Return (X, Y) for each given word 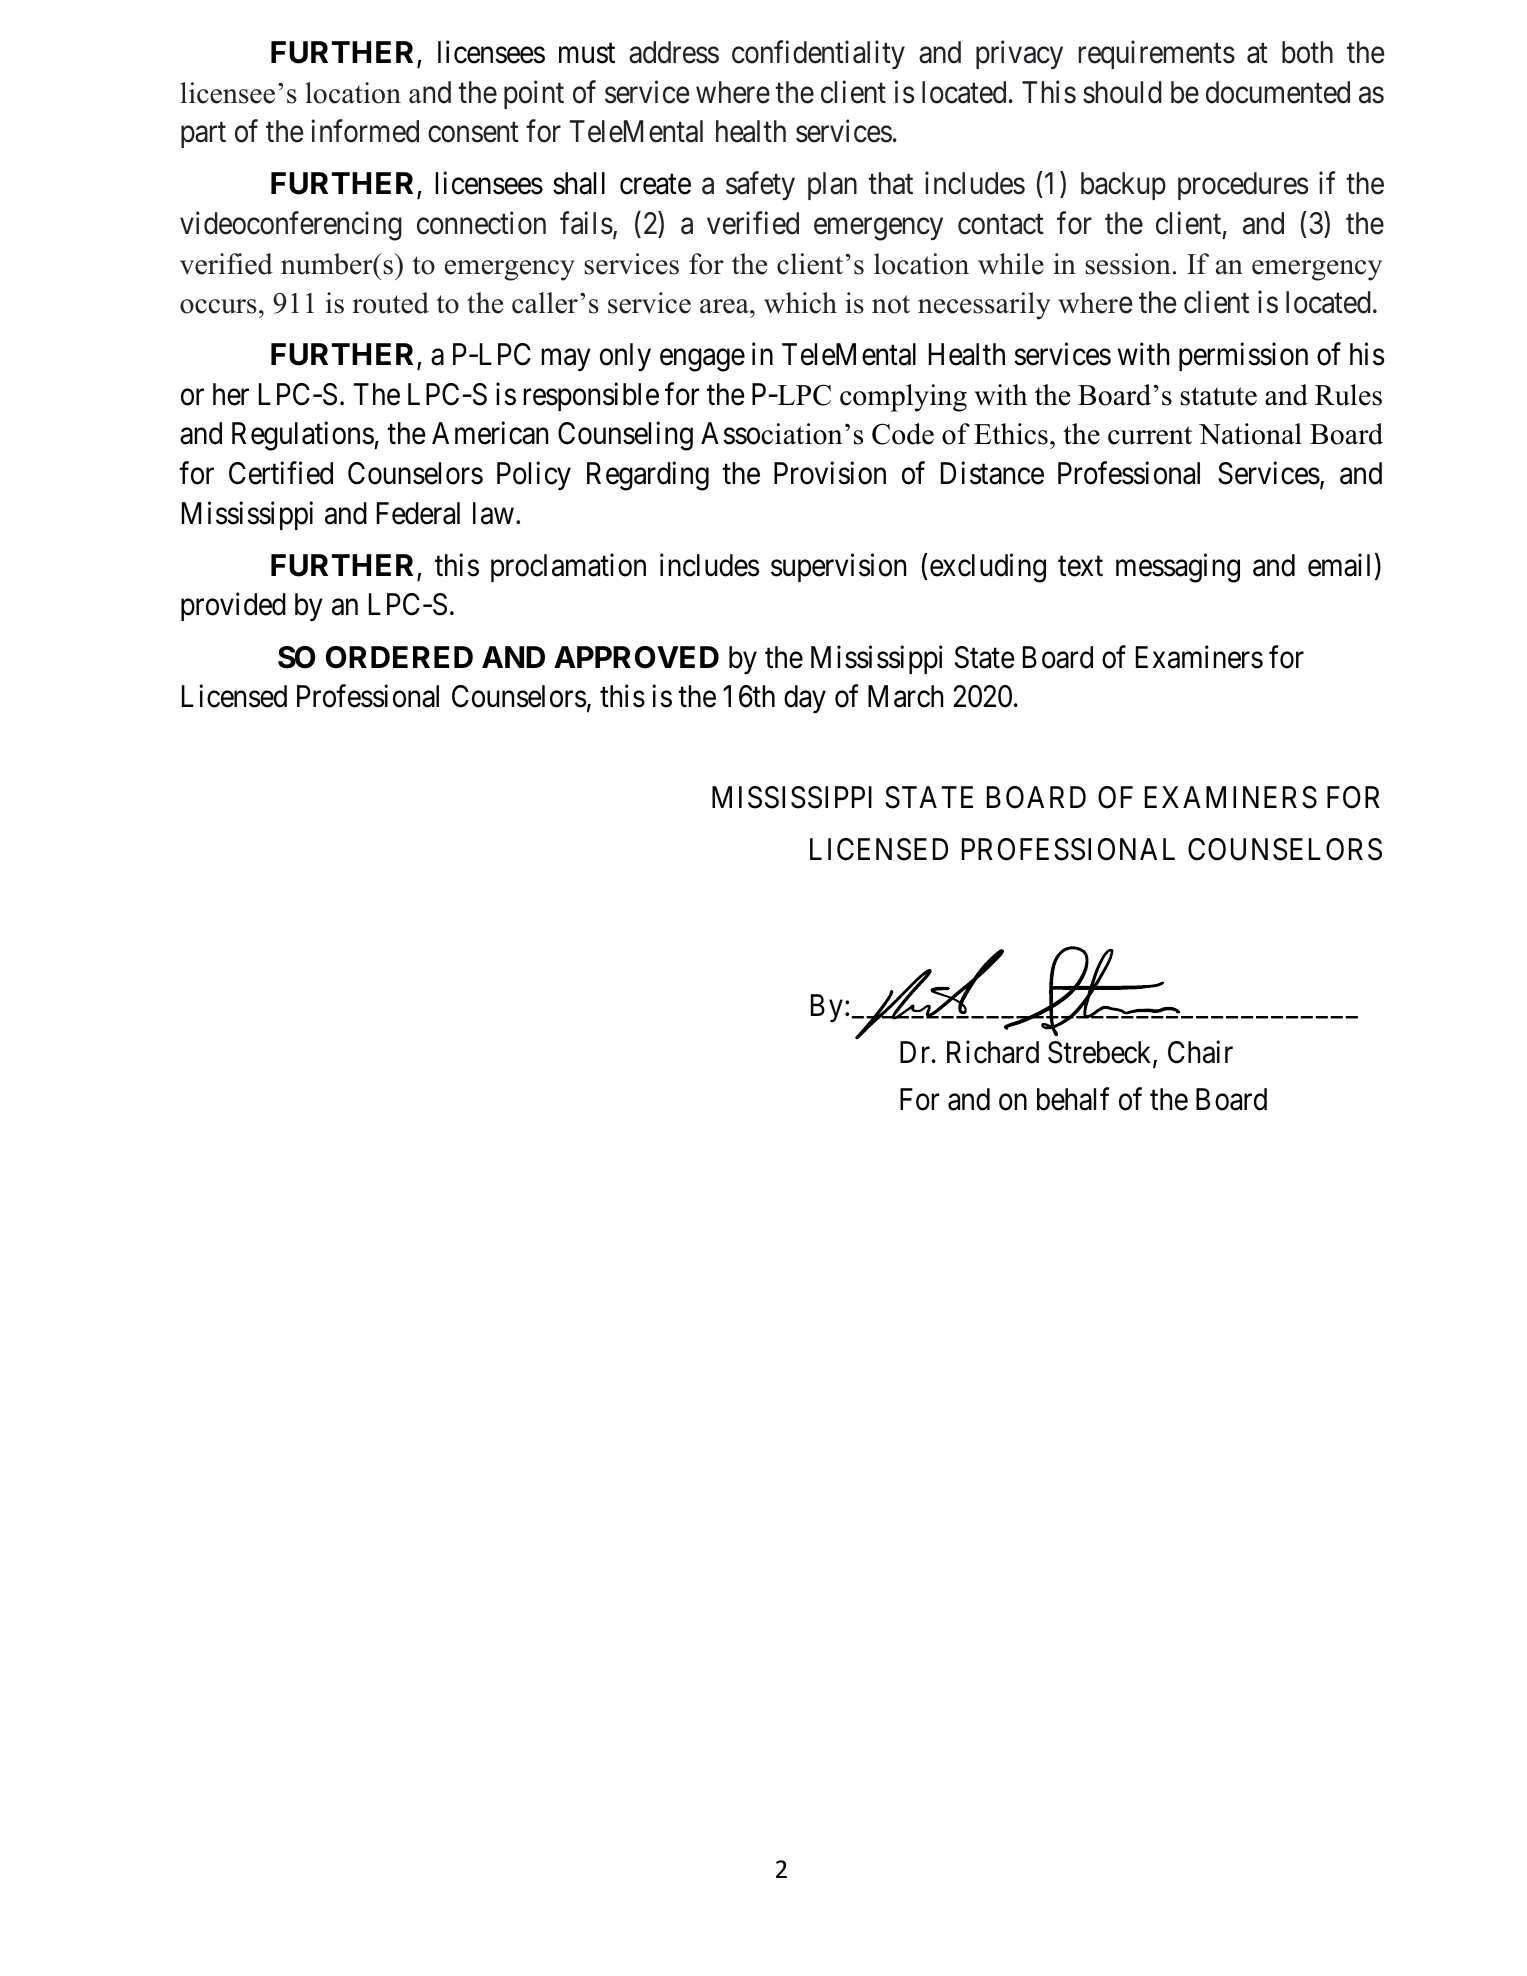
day (805, 699)
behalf (1073, 1099)
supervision (838, 567)
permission (1243, 357)
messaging (1178, 568)
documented (1278, 92)
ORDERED (399, 657)
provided (233, 607)
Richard (993, 1052)
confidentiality (818, 55)
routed (390, 303)
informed (365, 131)
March (905, 696)
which (800, 303)
